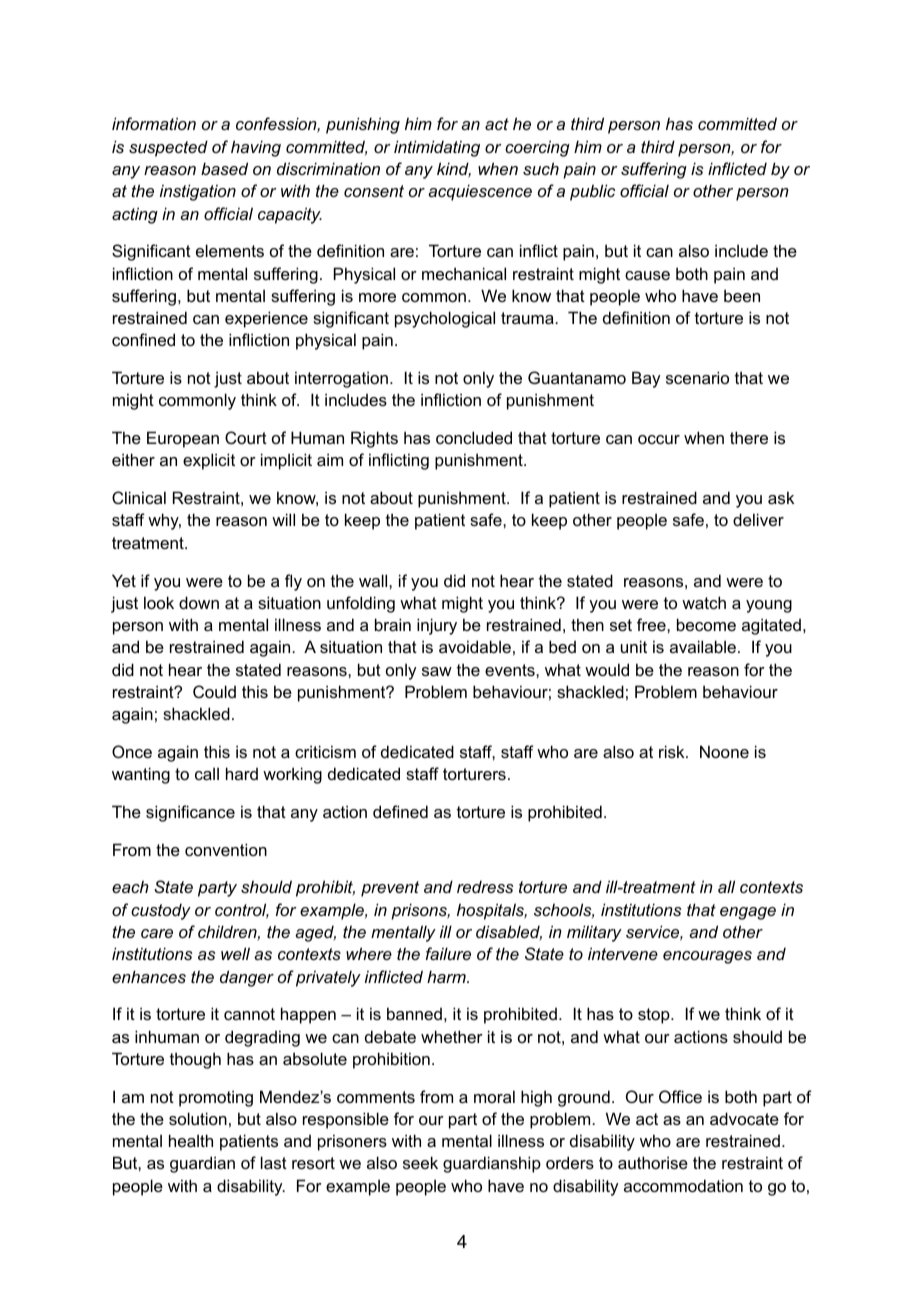  I want to click on seek, so click(420, 1162).
